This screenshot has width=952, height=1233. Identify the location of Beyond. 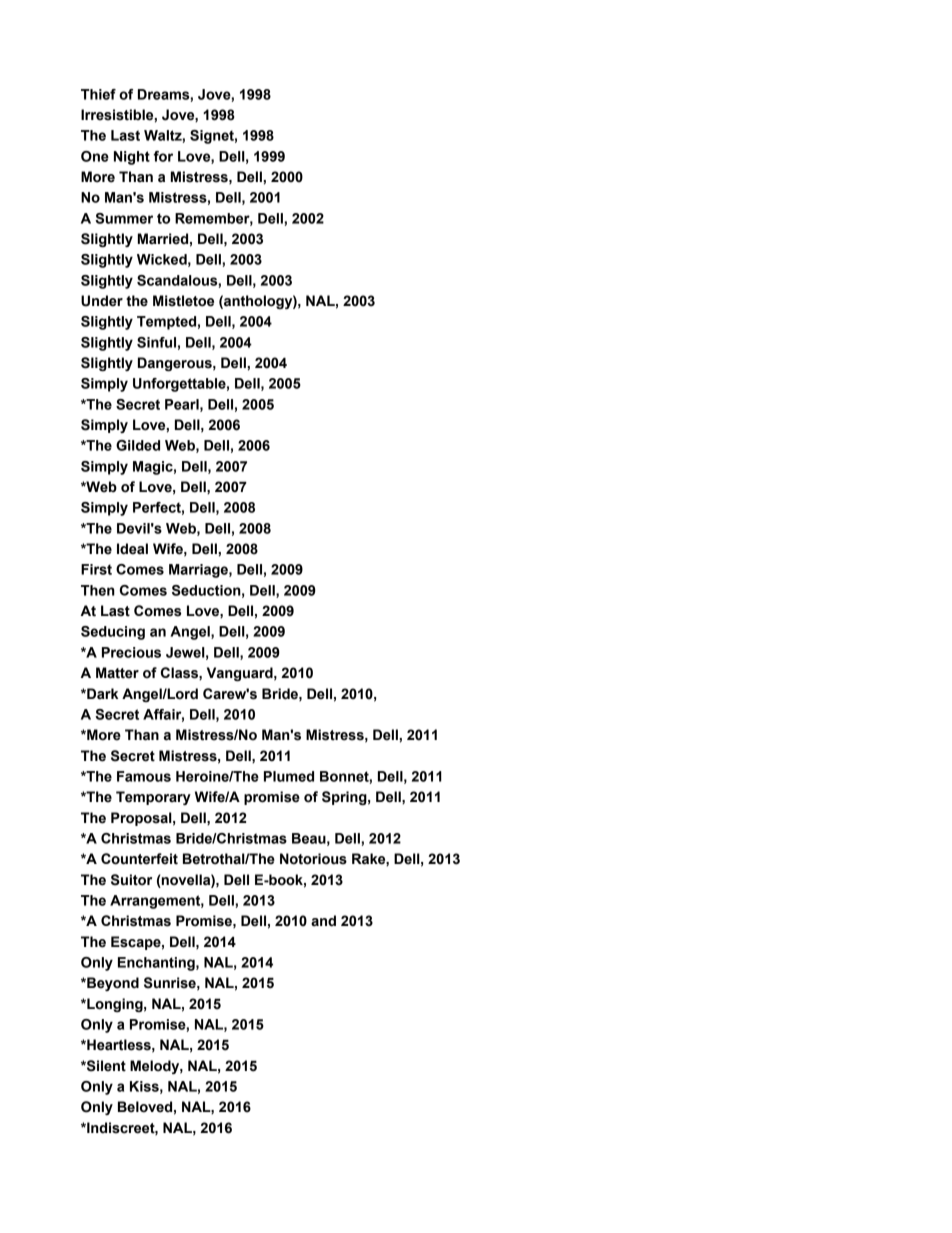
(112, 984).
